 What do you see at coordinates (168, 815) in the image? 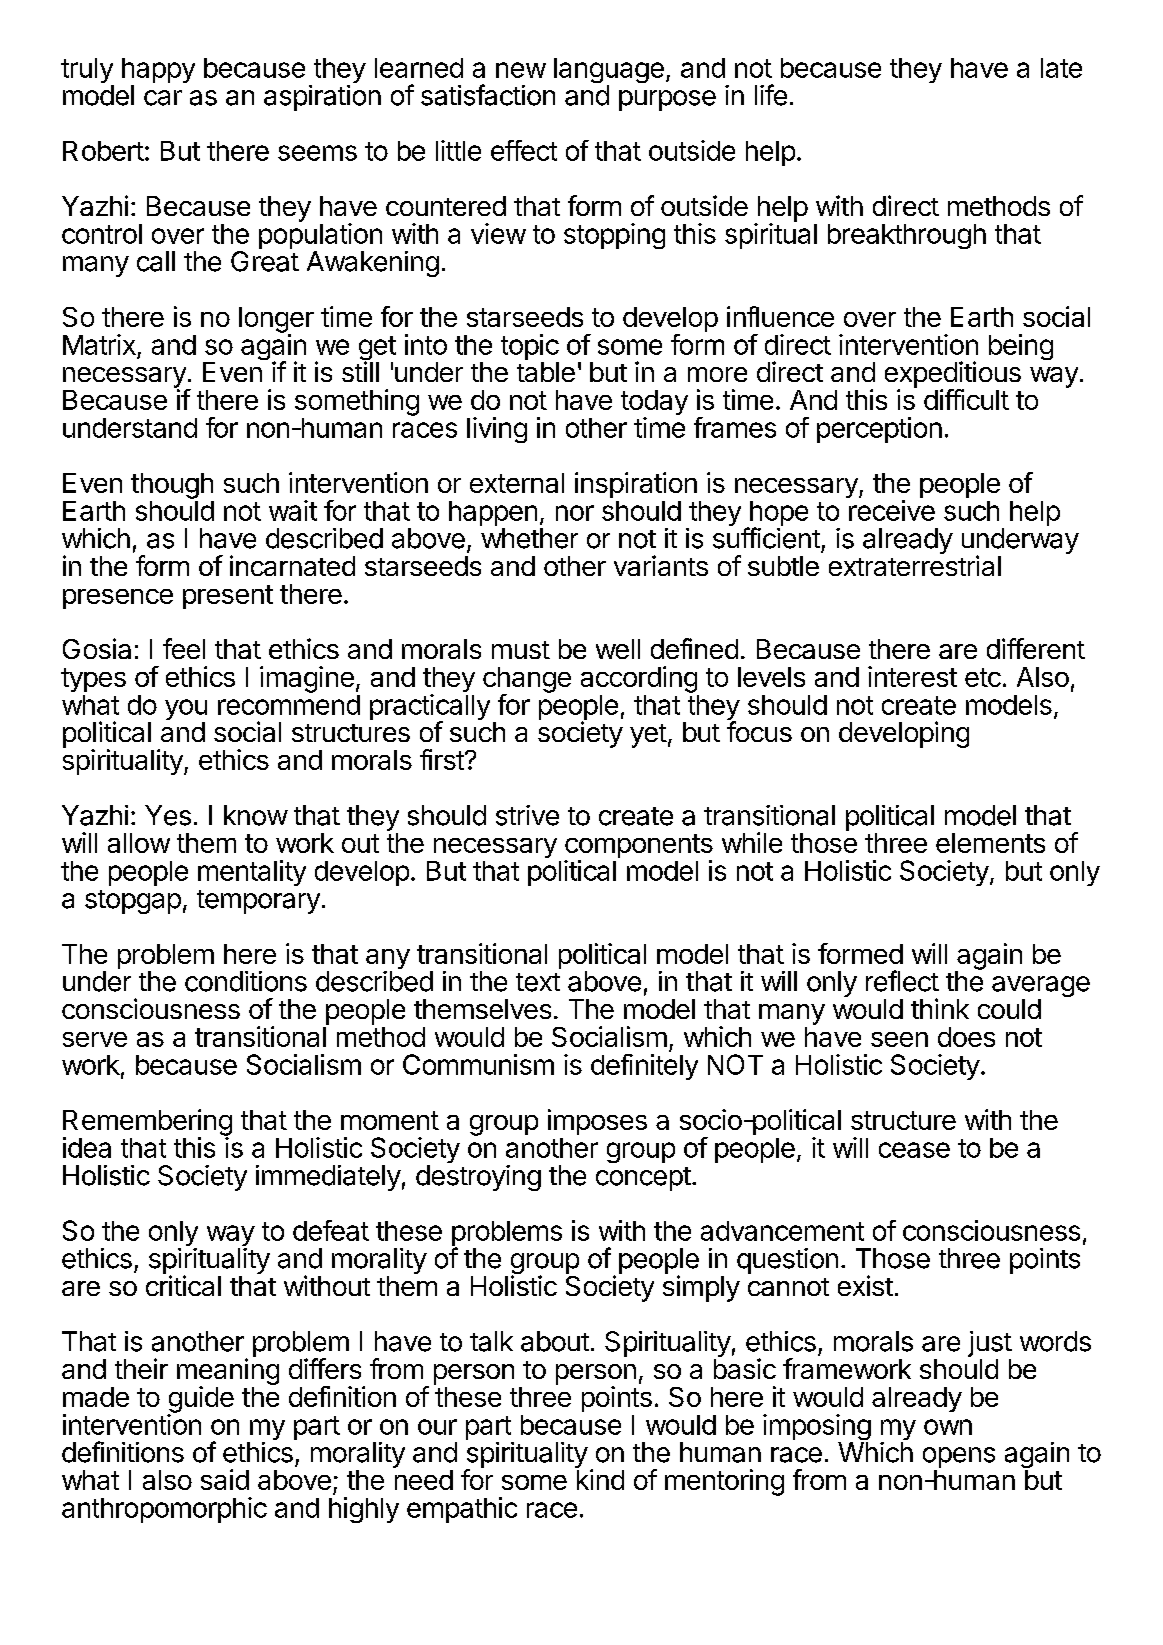
I see `Yes` at bounding box center [168, 815].
